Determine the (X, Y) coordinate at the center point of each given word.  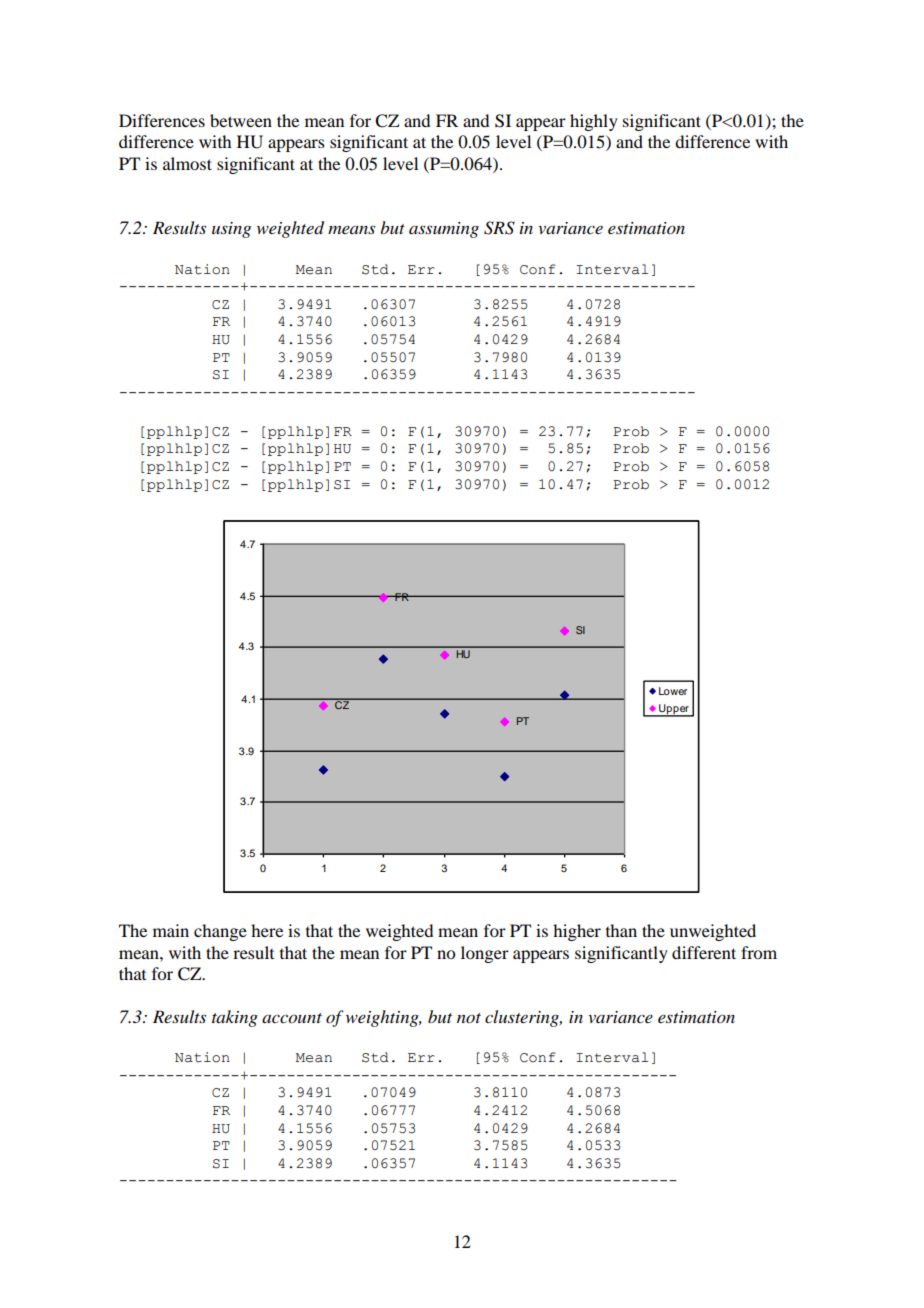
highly (594, 122)
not (469, 1018)
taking (235, 1018)
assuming (444, 230)
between (241, 120)
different (704, 952)
